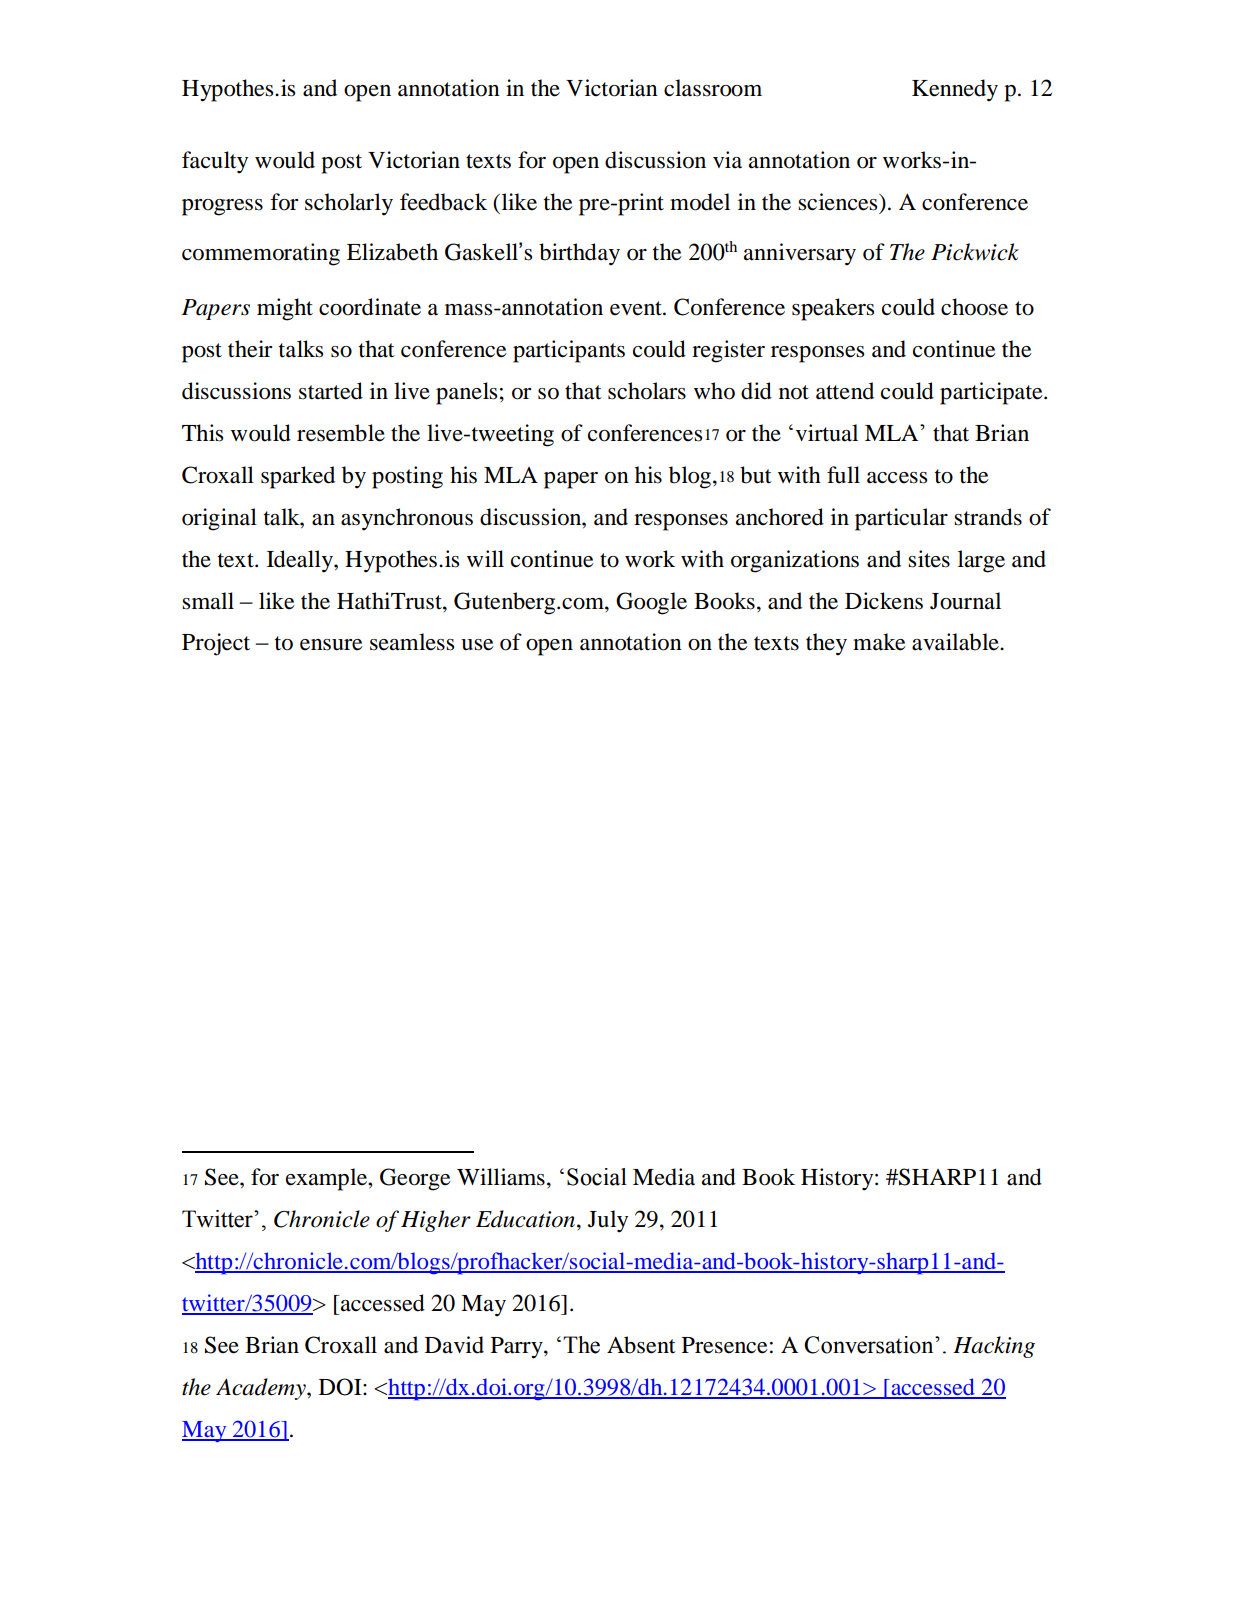 The image size is (1237, 1601). What do you see at coordinates (827, 433) in the screenshot?
I see `virtual` at bounding box center [827, 433].
